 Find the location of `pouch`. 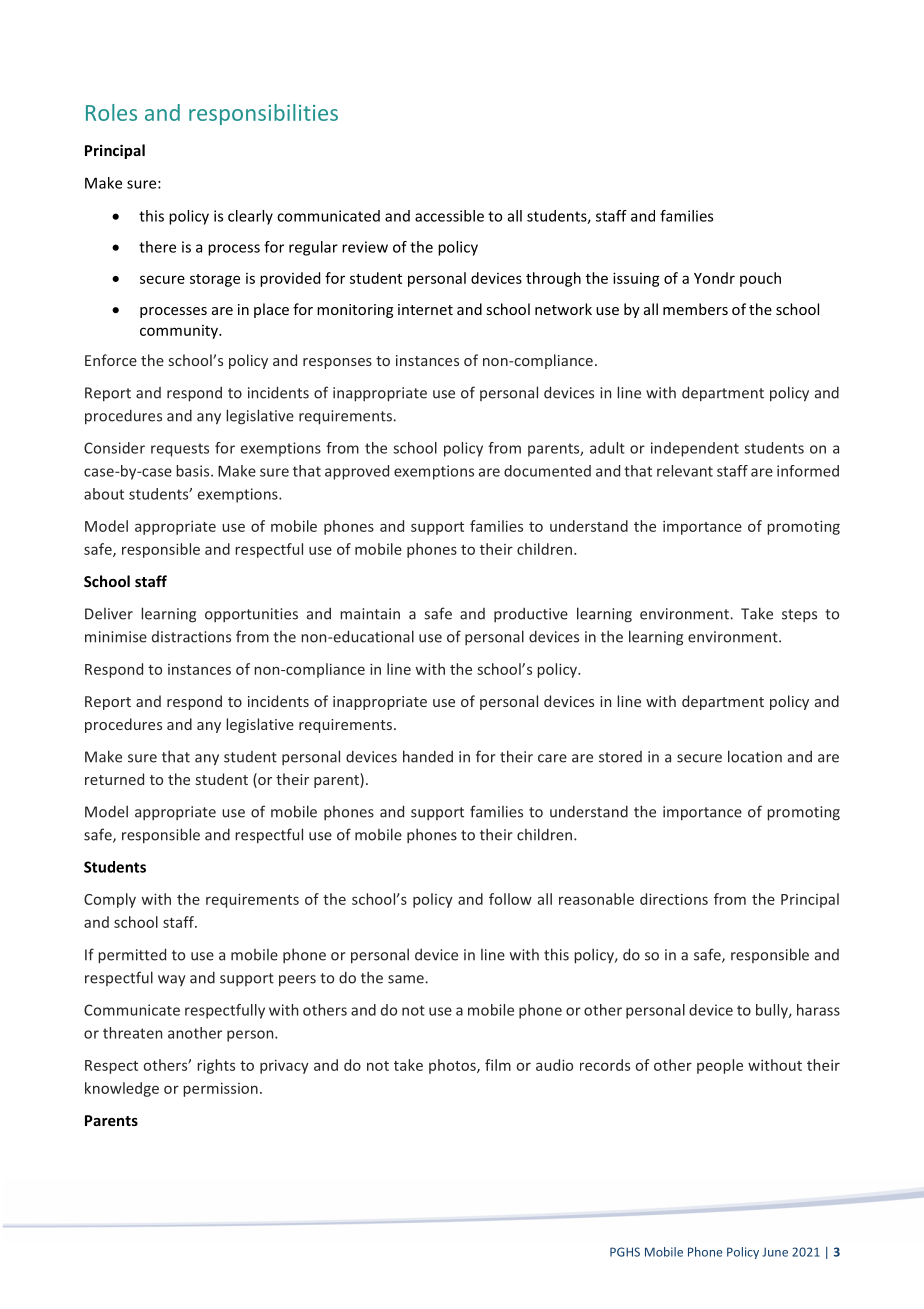

pouch is located at coordinates (760, 279).
